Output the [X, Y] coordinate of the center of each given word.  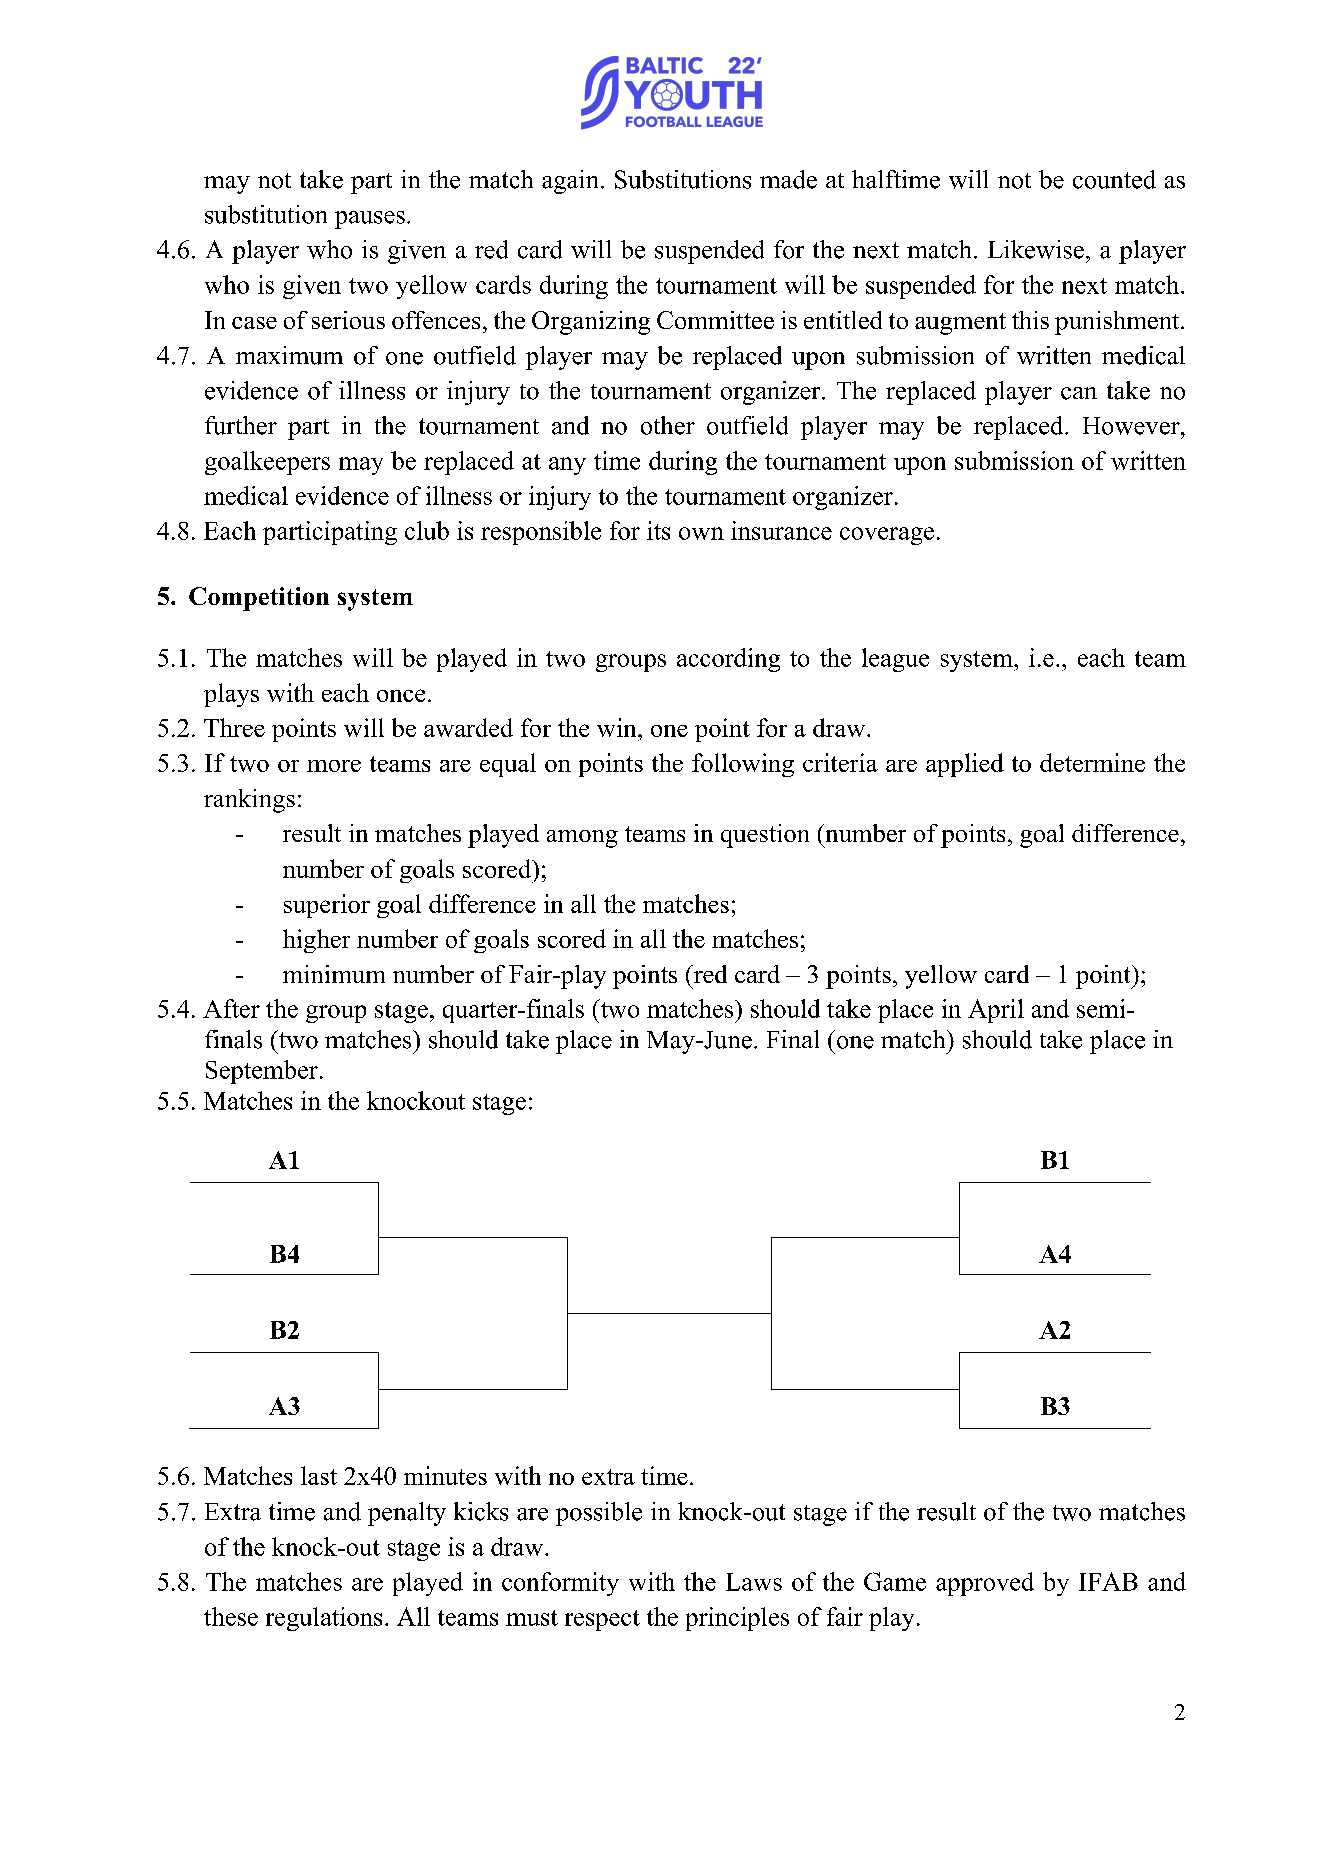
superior [327, 906]
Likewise [1036, 249]
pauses [370, 220]
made [788, 179]
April [996, 1011]
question [765, 836]
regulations [324, 1619]
